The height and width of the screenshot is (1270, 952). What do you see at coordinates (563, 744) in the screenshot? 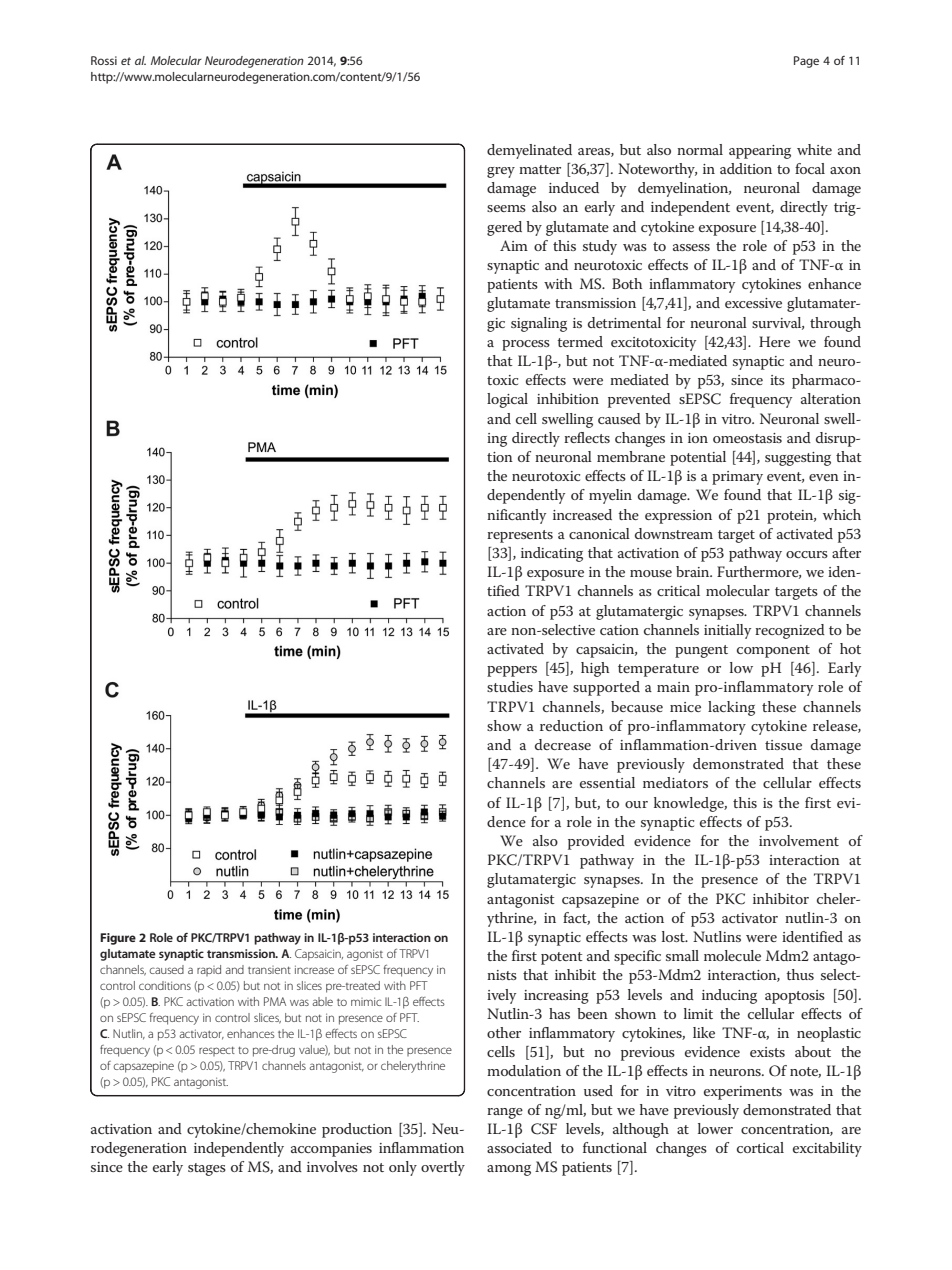
I see `decrease` at bounding box center [563, 744].
